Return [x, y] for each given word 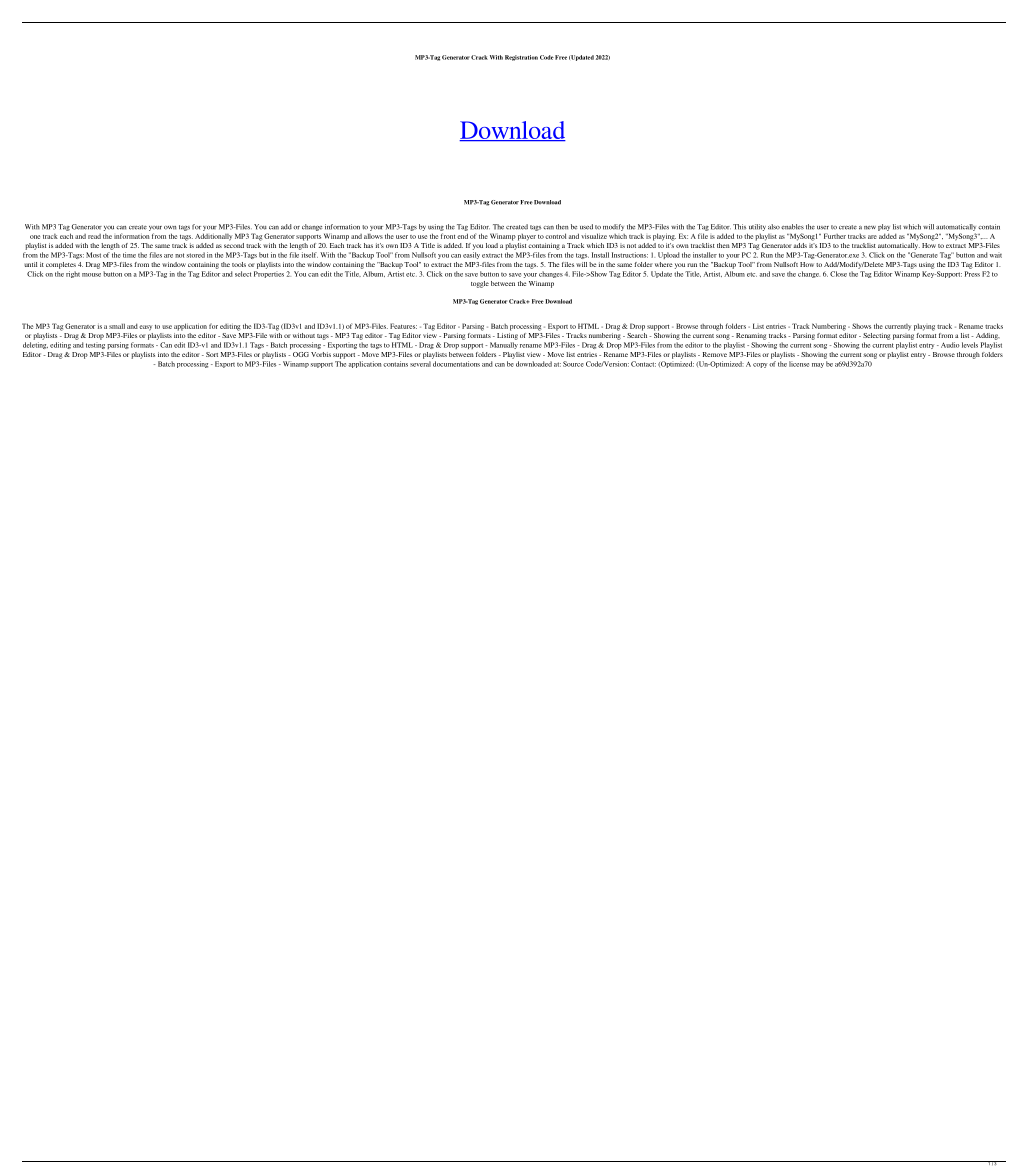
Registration [521, 58]
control [555, 236]
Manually [504, 345]
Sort [212, 354]
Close [838, 274]
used [586, 227]
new [870, 228]
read [94, 236]
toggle [480, 284]
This [739, 227]
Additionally [213, 237]
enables [792, 227]
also [774, 227]
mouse [91, 275]
